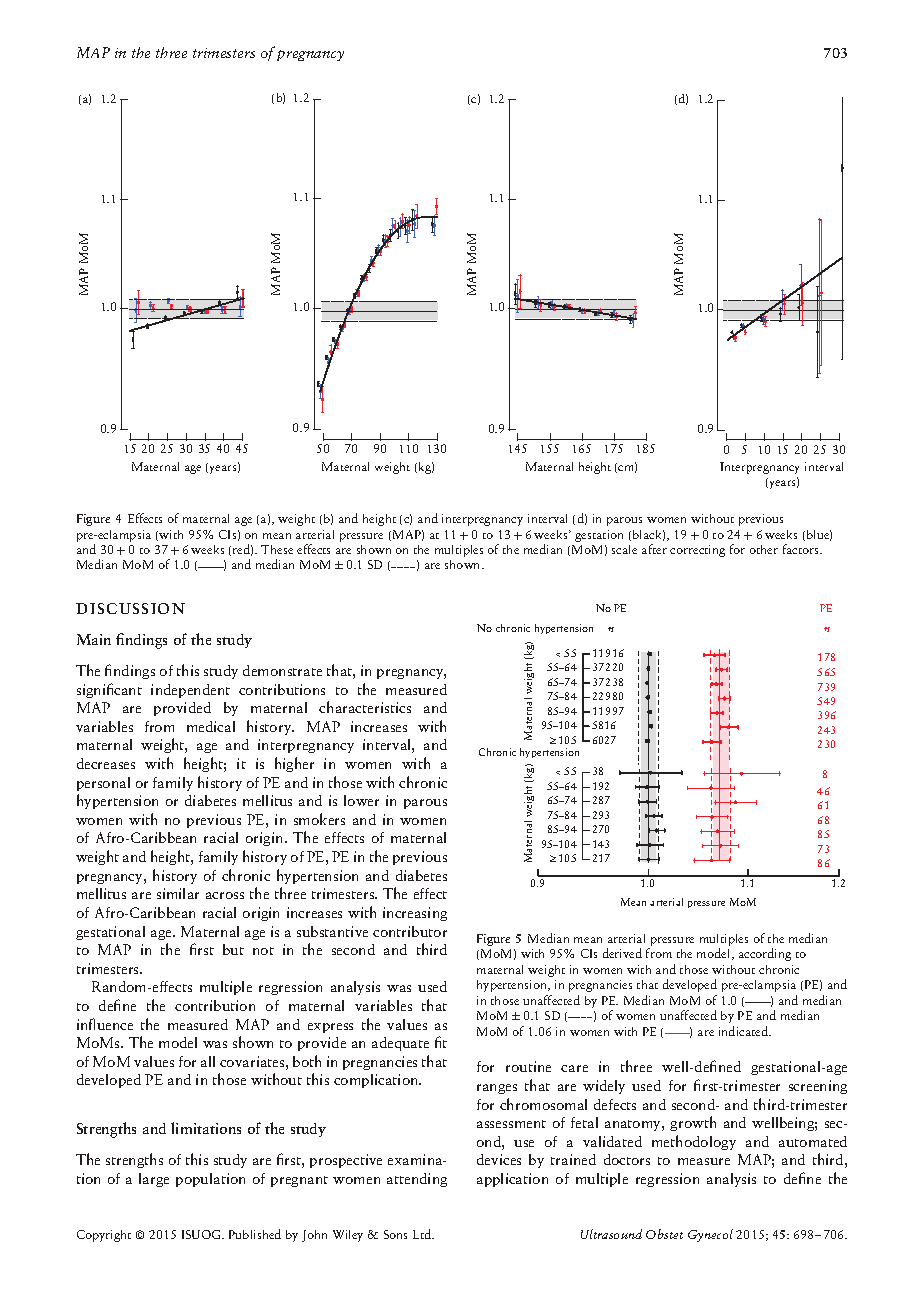  What do you see at coordinates (697, 551) in the screenshot?
I see `correcting` at bounding box center [697, 551].
